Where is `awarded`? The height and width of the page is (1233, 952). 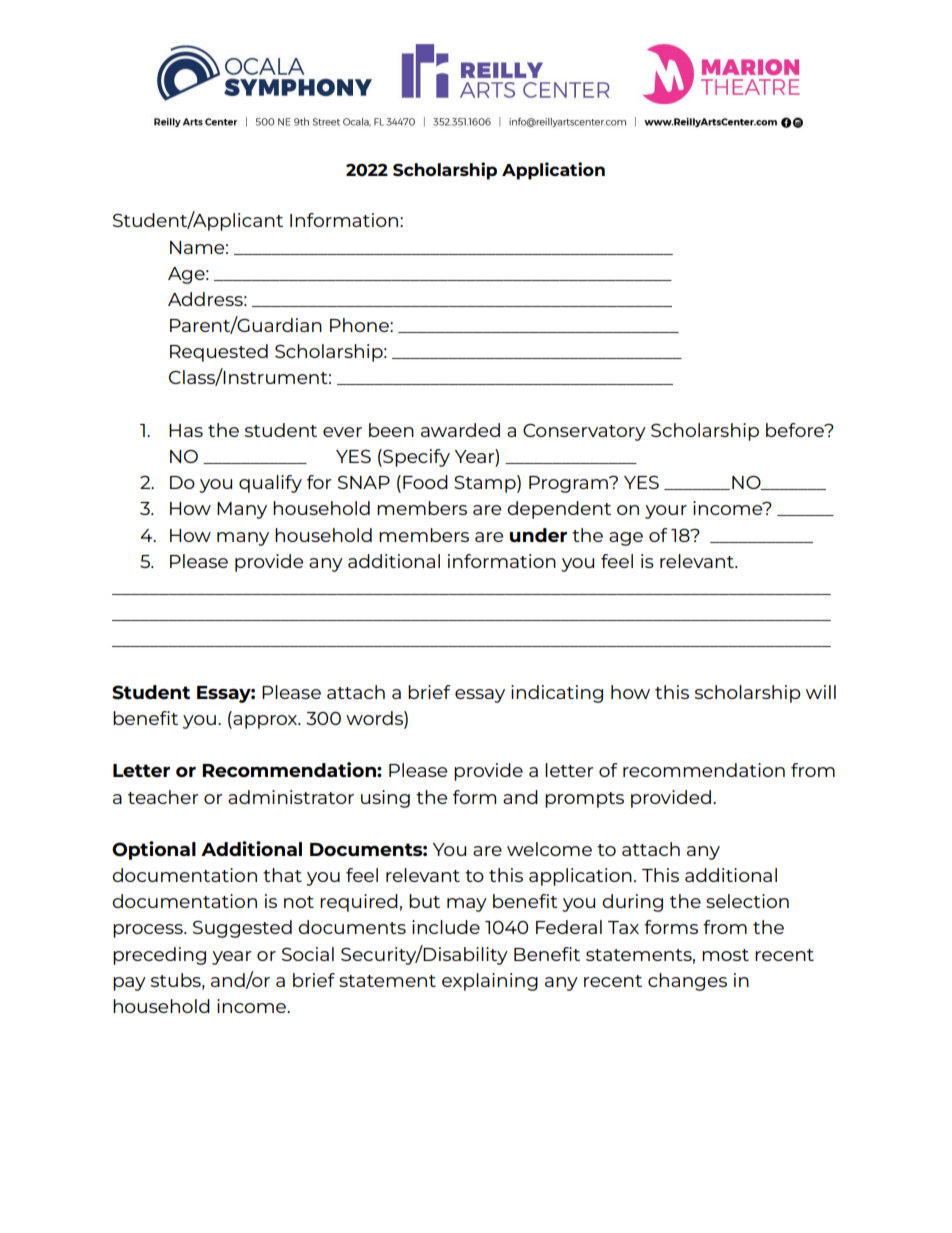 awarded is located at coordinates (460, 430).
